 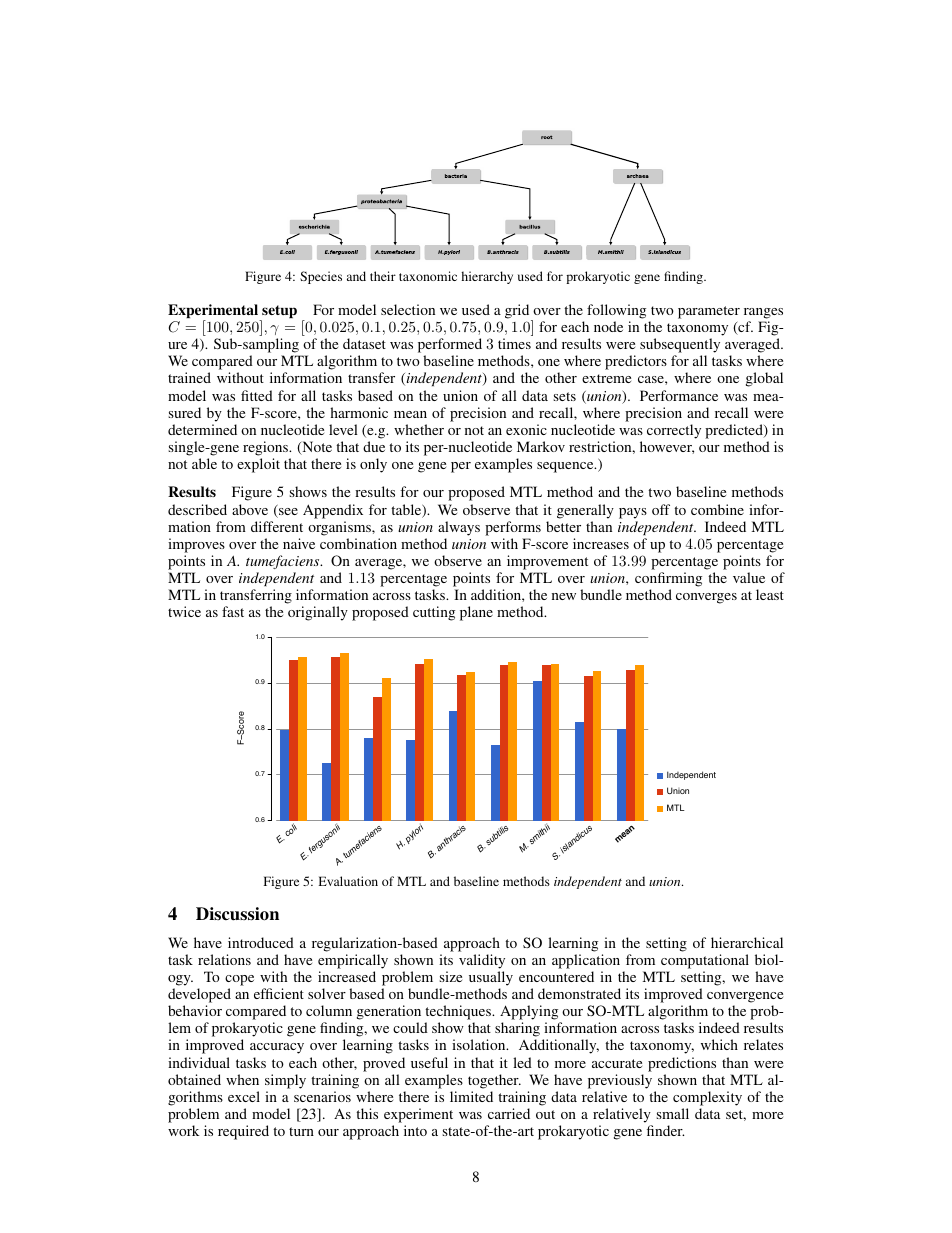 I want to click on plane, so click(x=476, y=613).
